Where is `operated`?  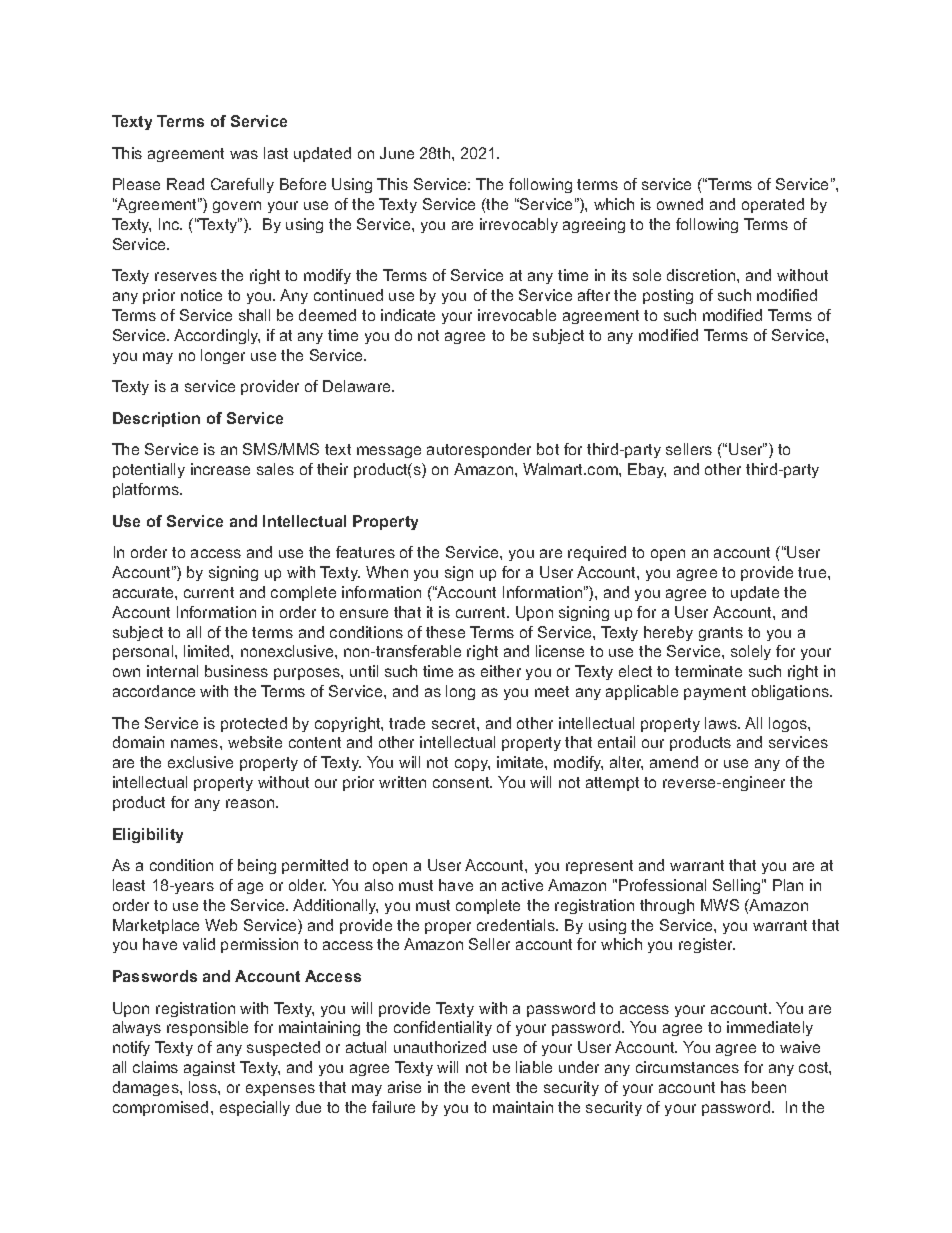
operated is located at coordinates (773, 205).
